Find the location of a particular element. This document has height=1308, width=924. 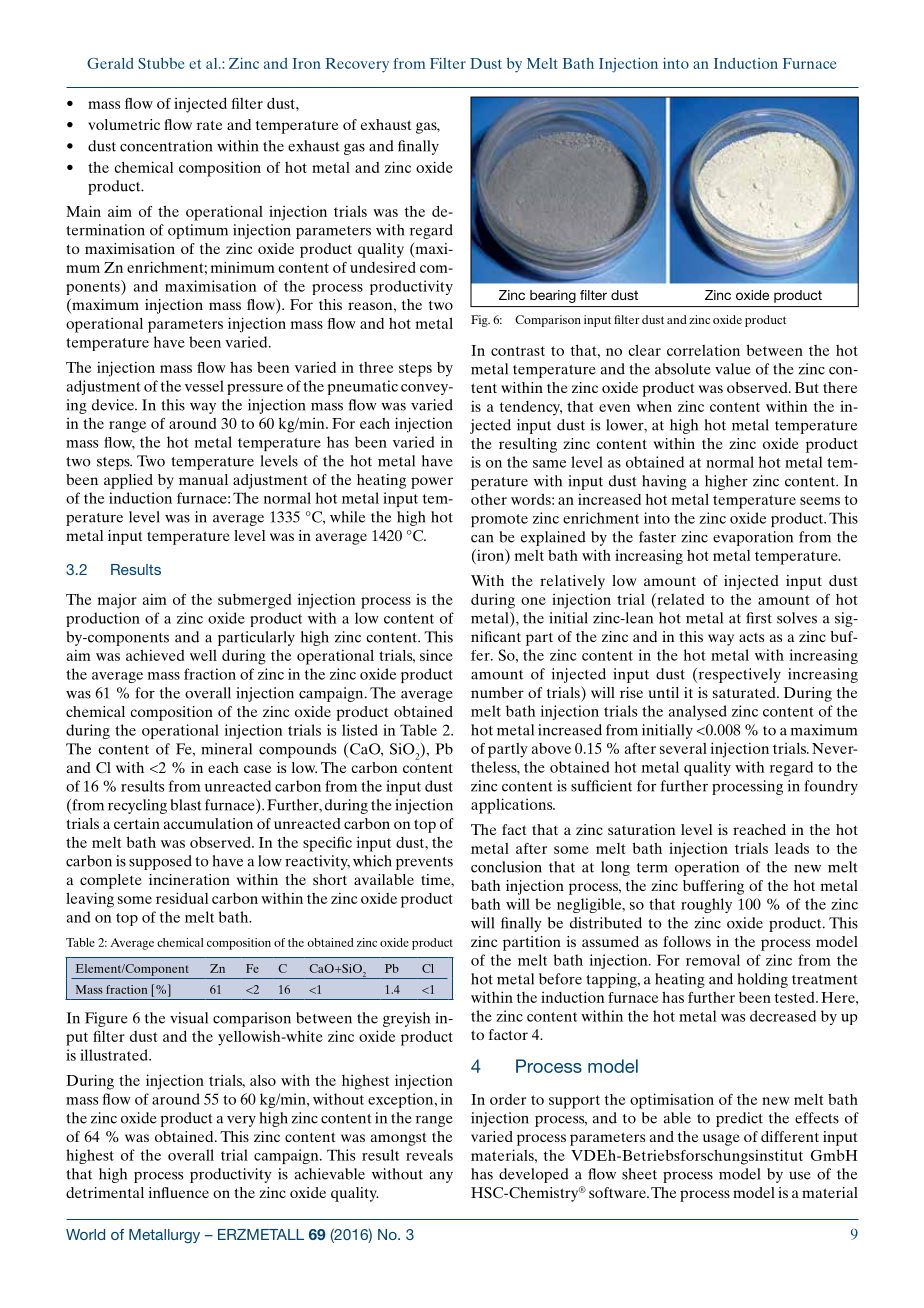

volumetric is located at coordinates (124, 124).
